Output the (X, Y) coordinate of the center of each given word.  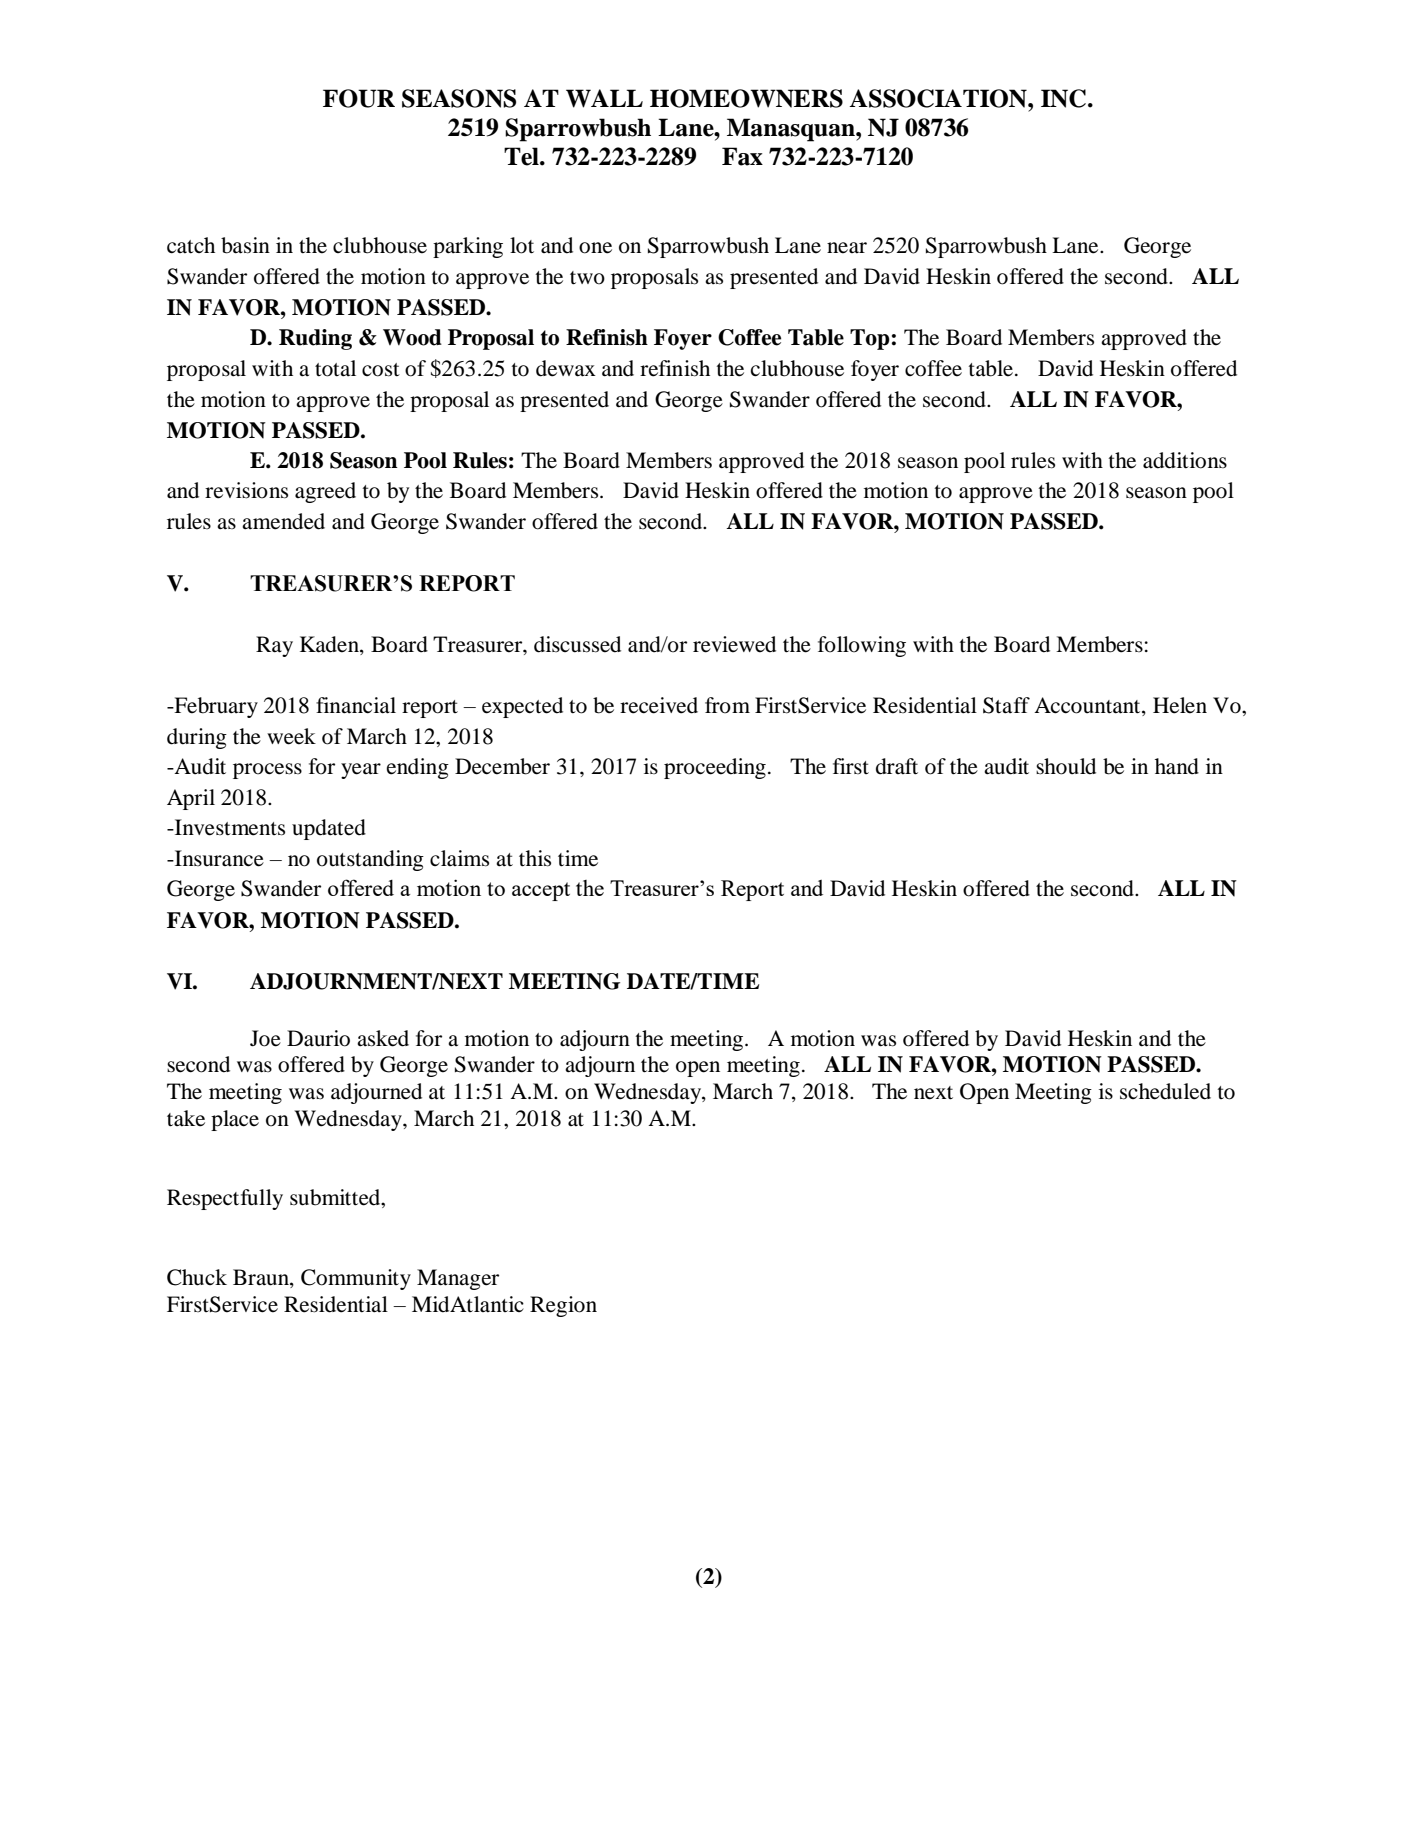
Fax (742, 156)
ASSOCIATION (939, 98)
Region (563, 1306)
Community (356, 1279)
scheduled (1165, 1091)
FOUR (359, 98)
